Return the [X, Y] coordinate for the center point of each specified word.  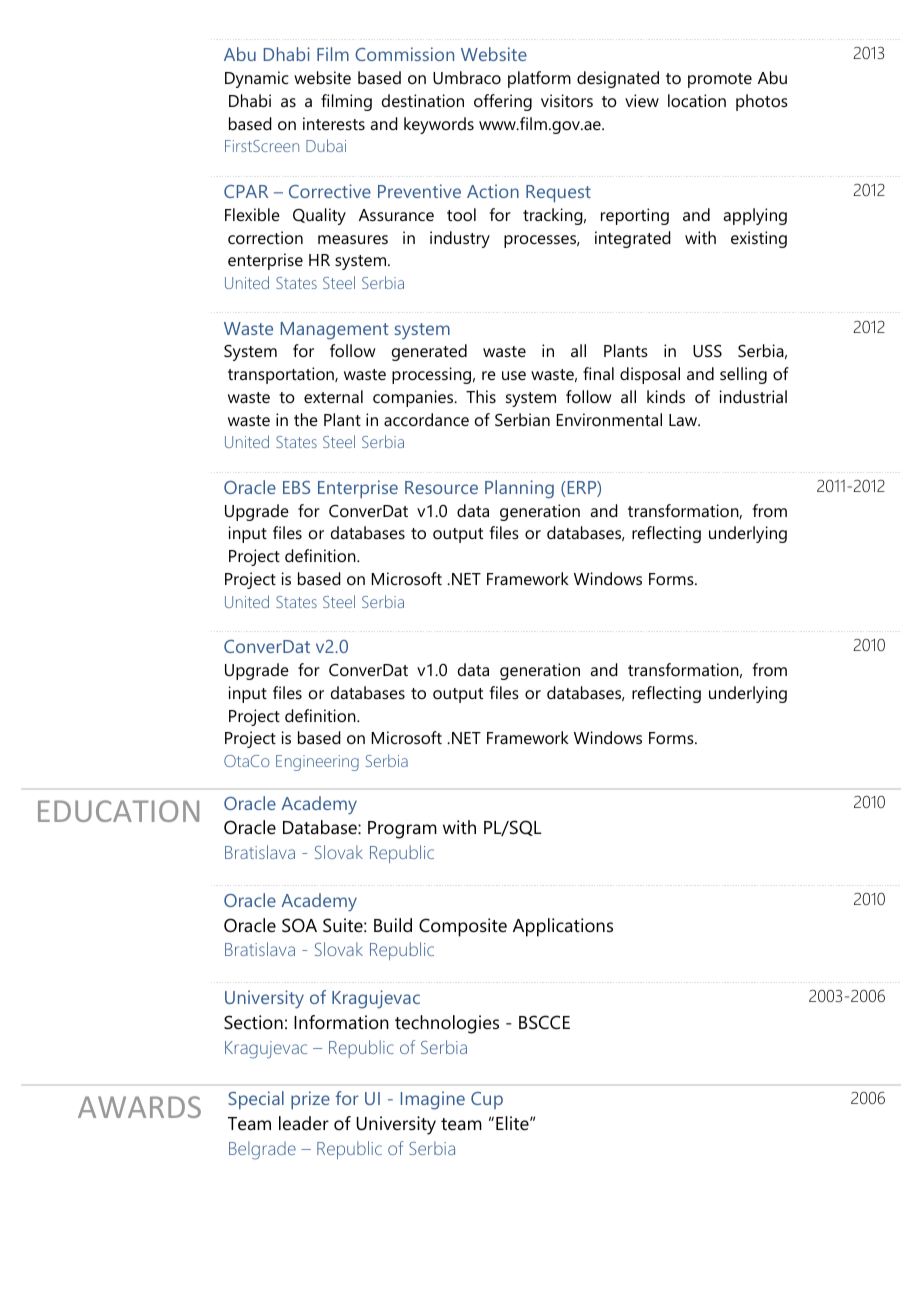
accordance [426, 419]
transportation [282, 375]
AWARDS [139, 1107]
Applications [563, 927]
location [697, 100]
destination [423, 100]
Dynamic [257, 79]
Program [402, 830]
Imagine [433, 1100]
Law [684, 420]
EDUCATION [118, 811]
